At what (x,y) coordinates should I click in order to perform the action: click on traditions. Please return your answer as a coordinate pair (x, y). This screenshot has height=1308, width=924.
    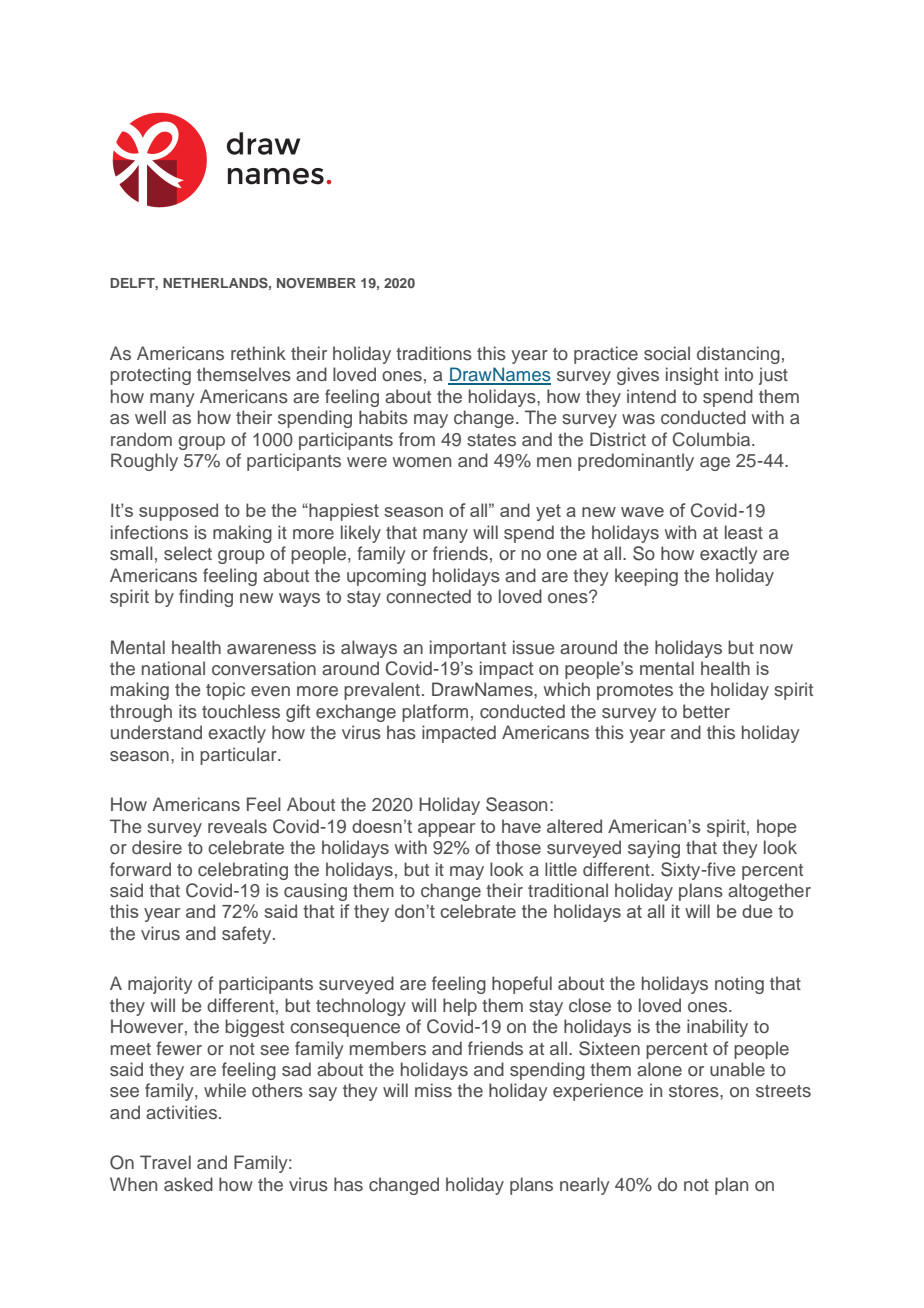
    Looking at the image, I should click on (434, 353).
